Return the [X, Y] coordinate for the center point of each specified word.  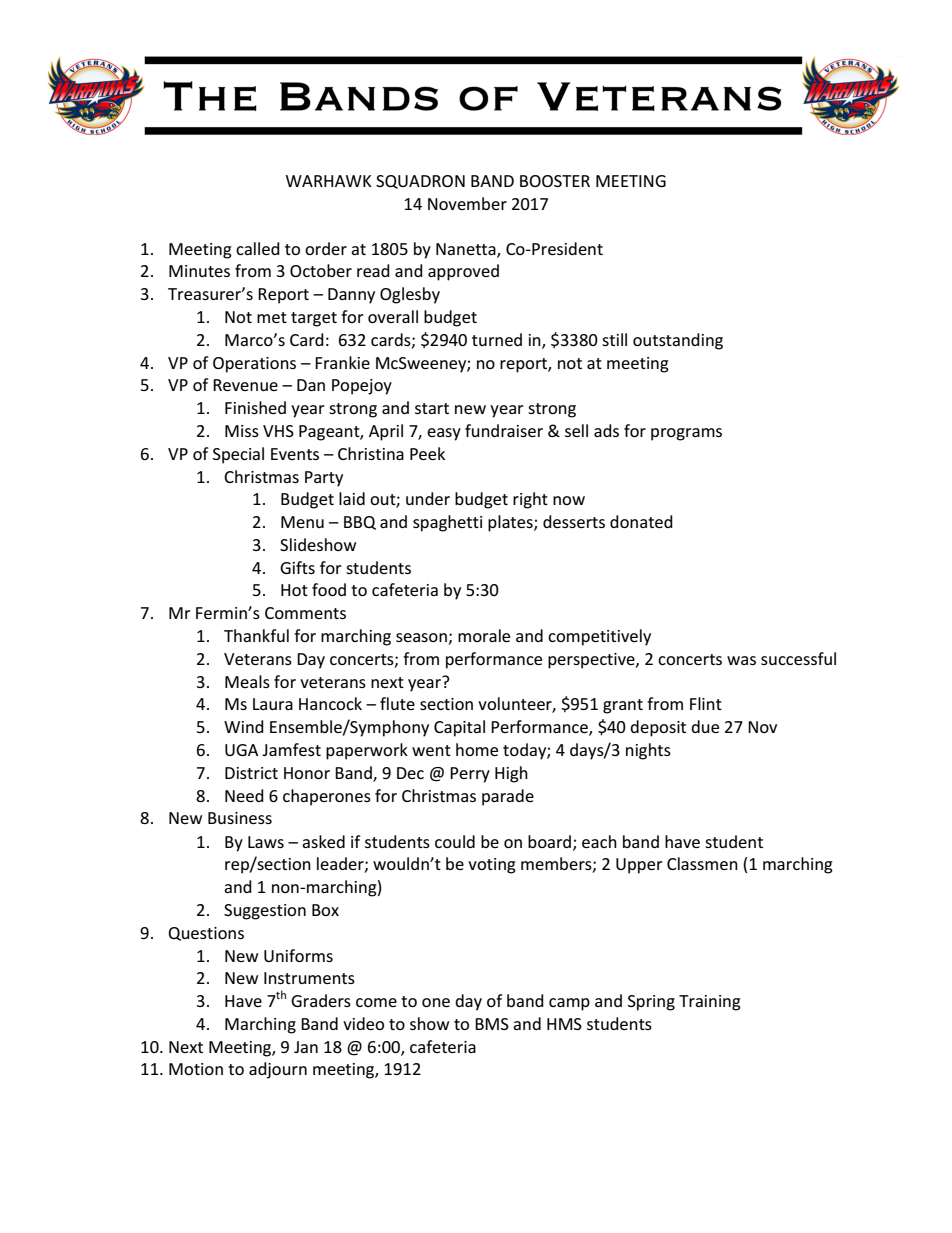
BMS [492, 1024]
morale [484, 635]
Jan [306, 1047]
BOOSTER [555, 181]
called [258, 248]
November [467, 203]
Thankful [256, 635]
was [741, 660]
